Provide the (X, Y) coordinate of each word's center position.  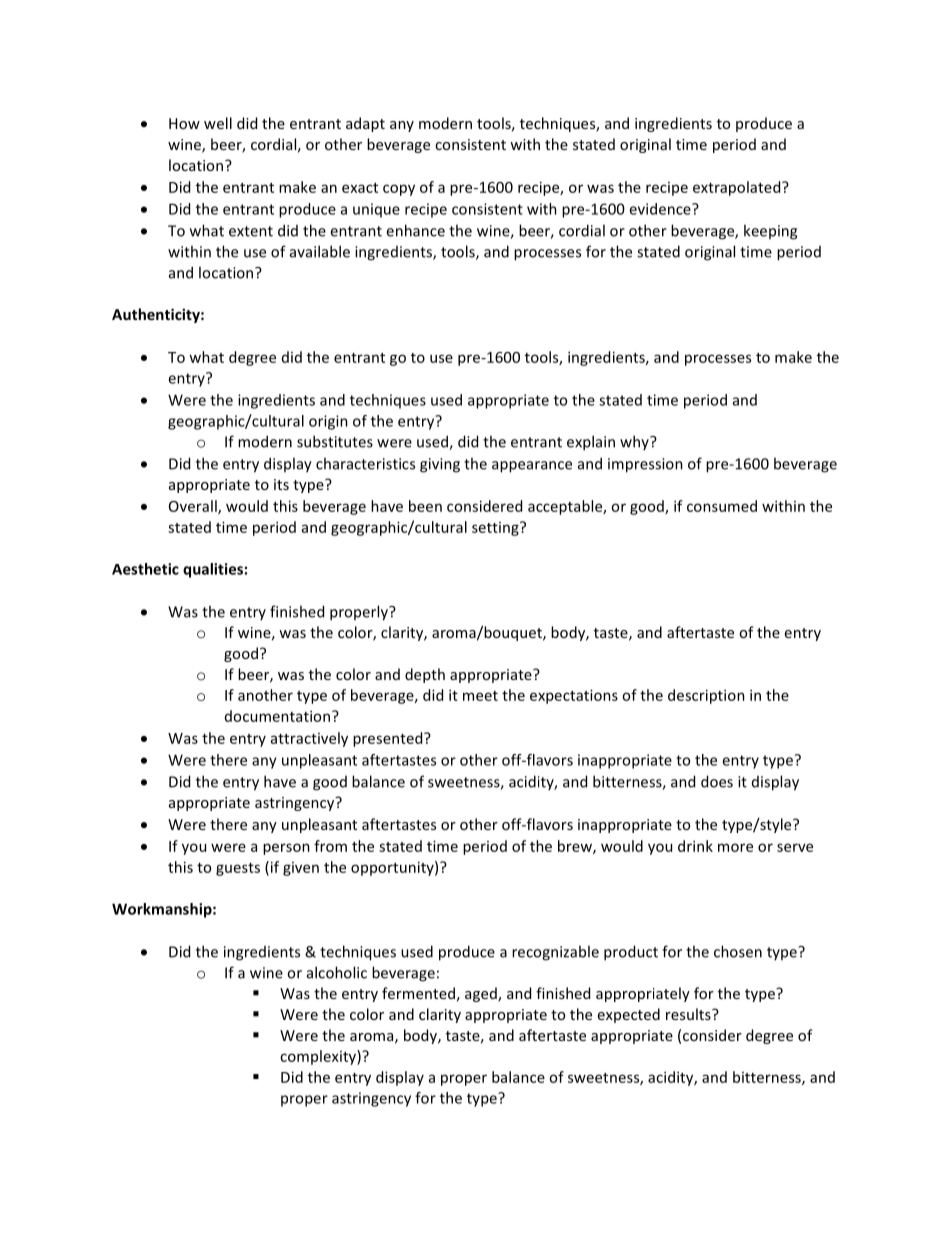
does (717, 781)
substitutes (335, 441)
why (635, 442)
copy (399, 190)
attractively (309, 739)
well (218, 123)
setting (496, 529)
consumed (722, 506)
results (689, 1014)
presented (389, 739)
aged (482, 994)
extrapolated (738, 188)
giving (440, 465)
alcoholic (337, 972)
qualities (213, 570)
